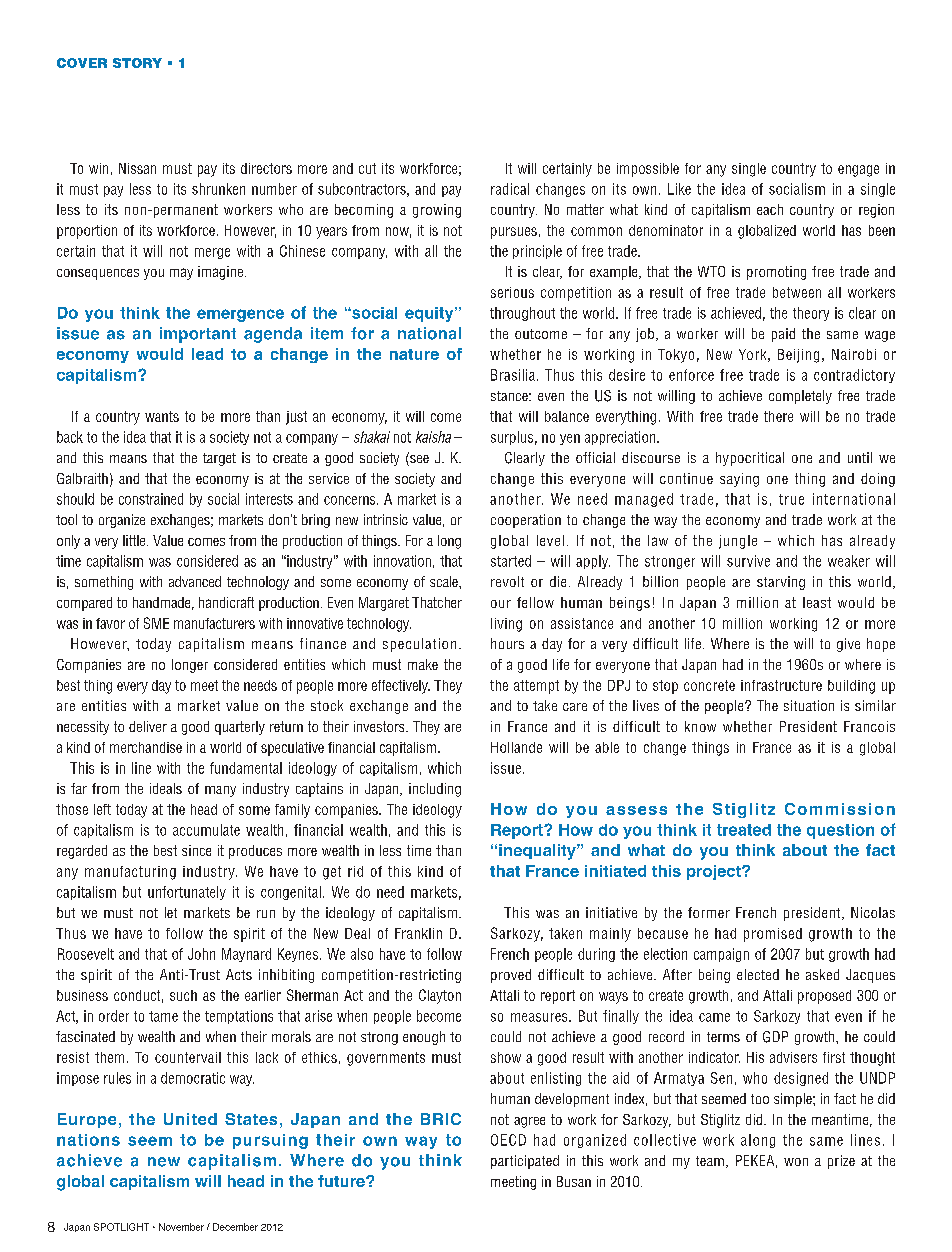  Describe the element at coordinates (510, 189) in the page. I see `radical` at that location.
